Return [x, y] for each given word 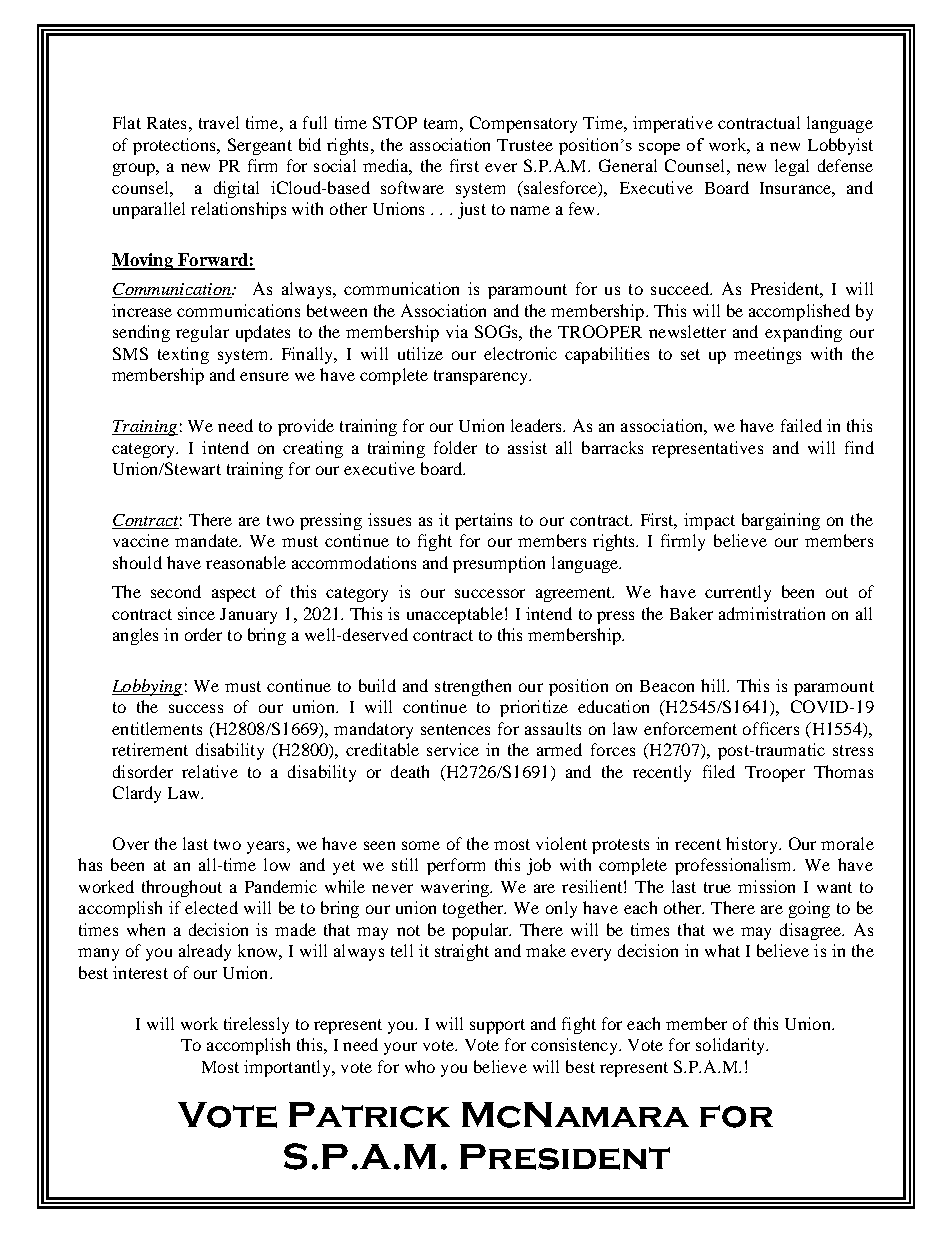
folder [455, 447]
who [420, 1066]
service [453, 749]
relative [210, 771]
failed [801, 425]
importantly [288, 1068]
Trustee [525, 145]
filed [719, 771]
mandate [208, 540]
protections [175, 146]
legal [792, 167]
